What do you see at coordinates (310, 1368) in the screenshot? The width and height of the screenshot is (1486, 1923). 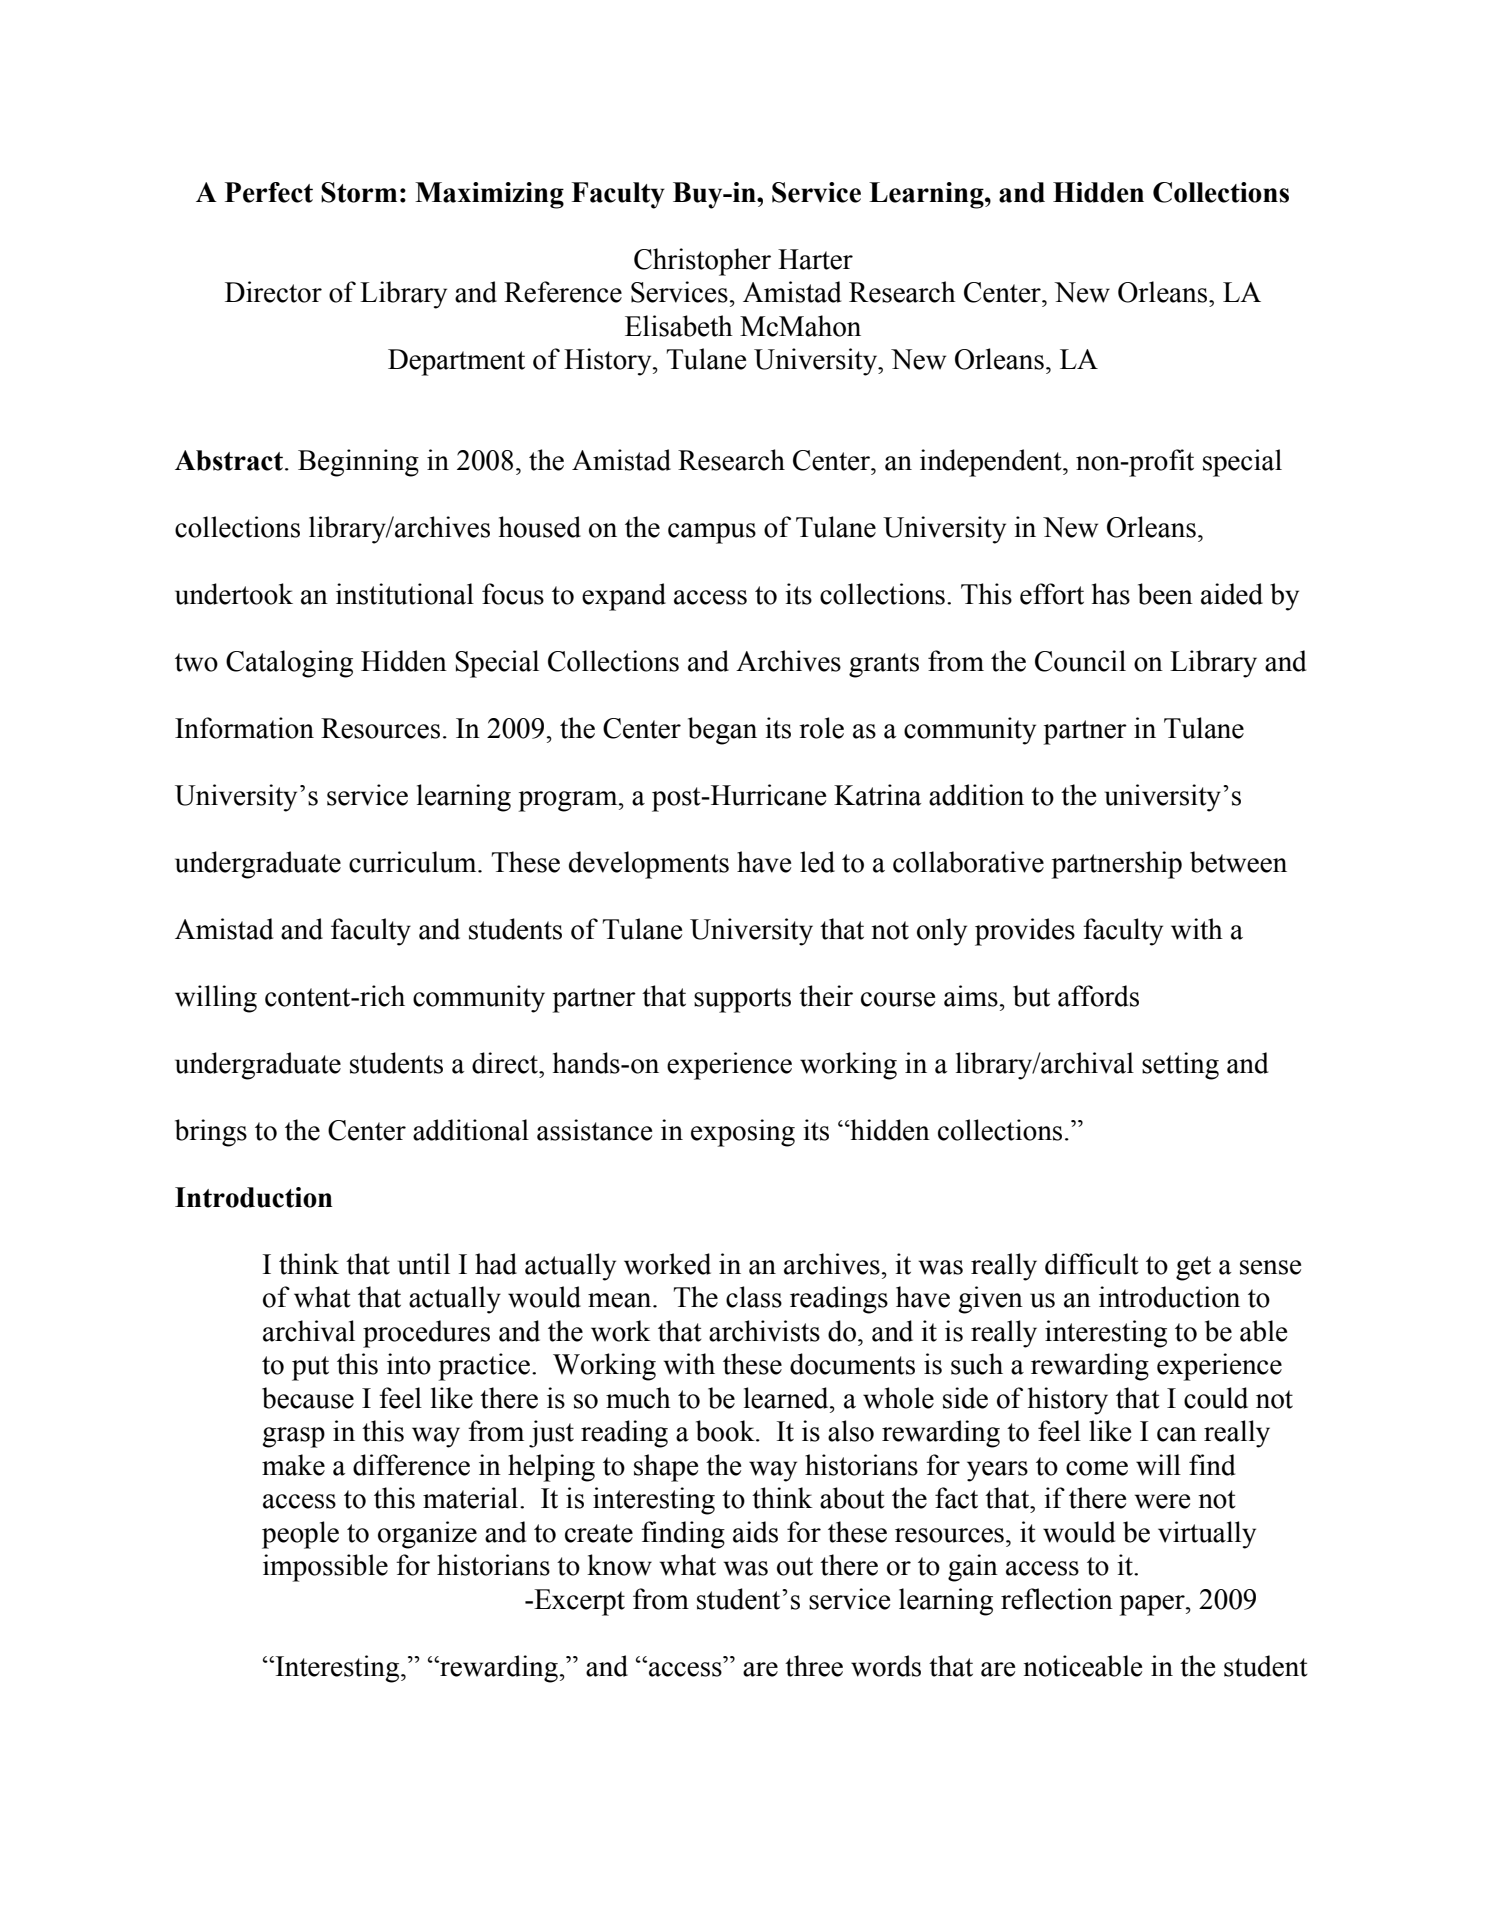 I see `put` at bounding box center [310, 1368].
